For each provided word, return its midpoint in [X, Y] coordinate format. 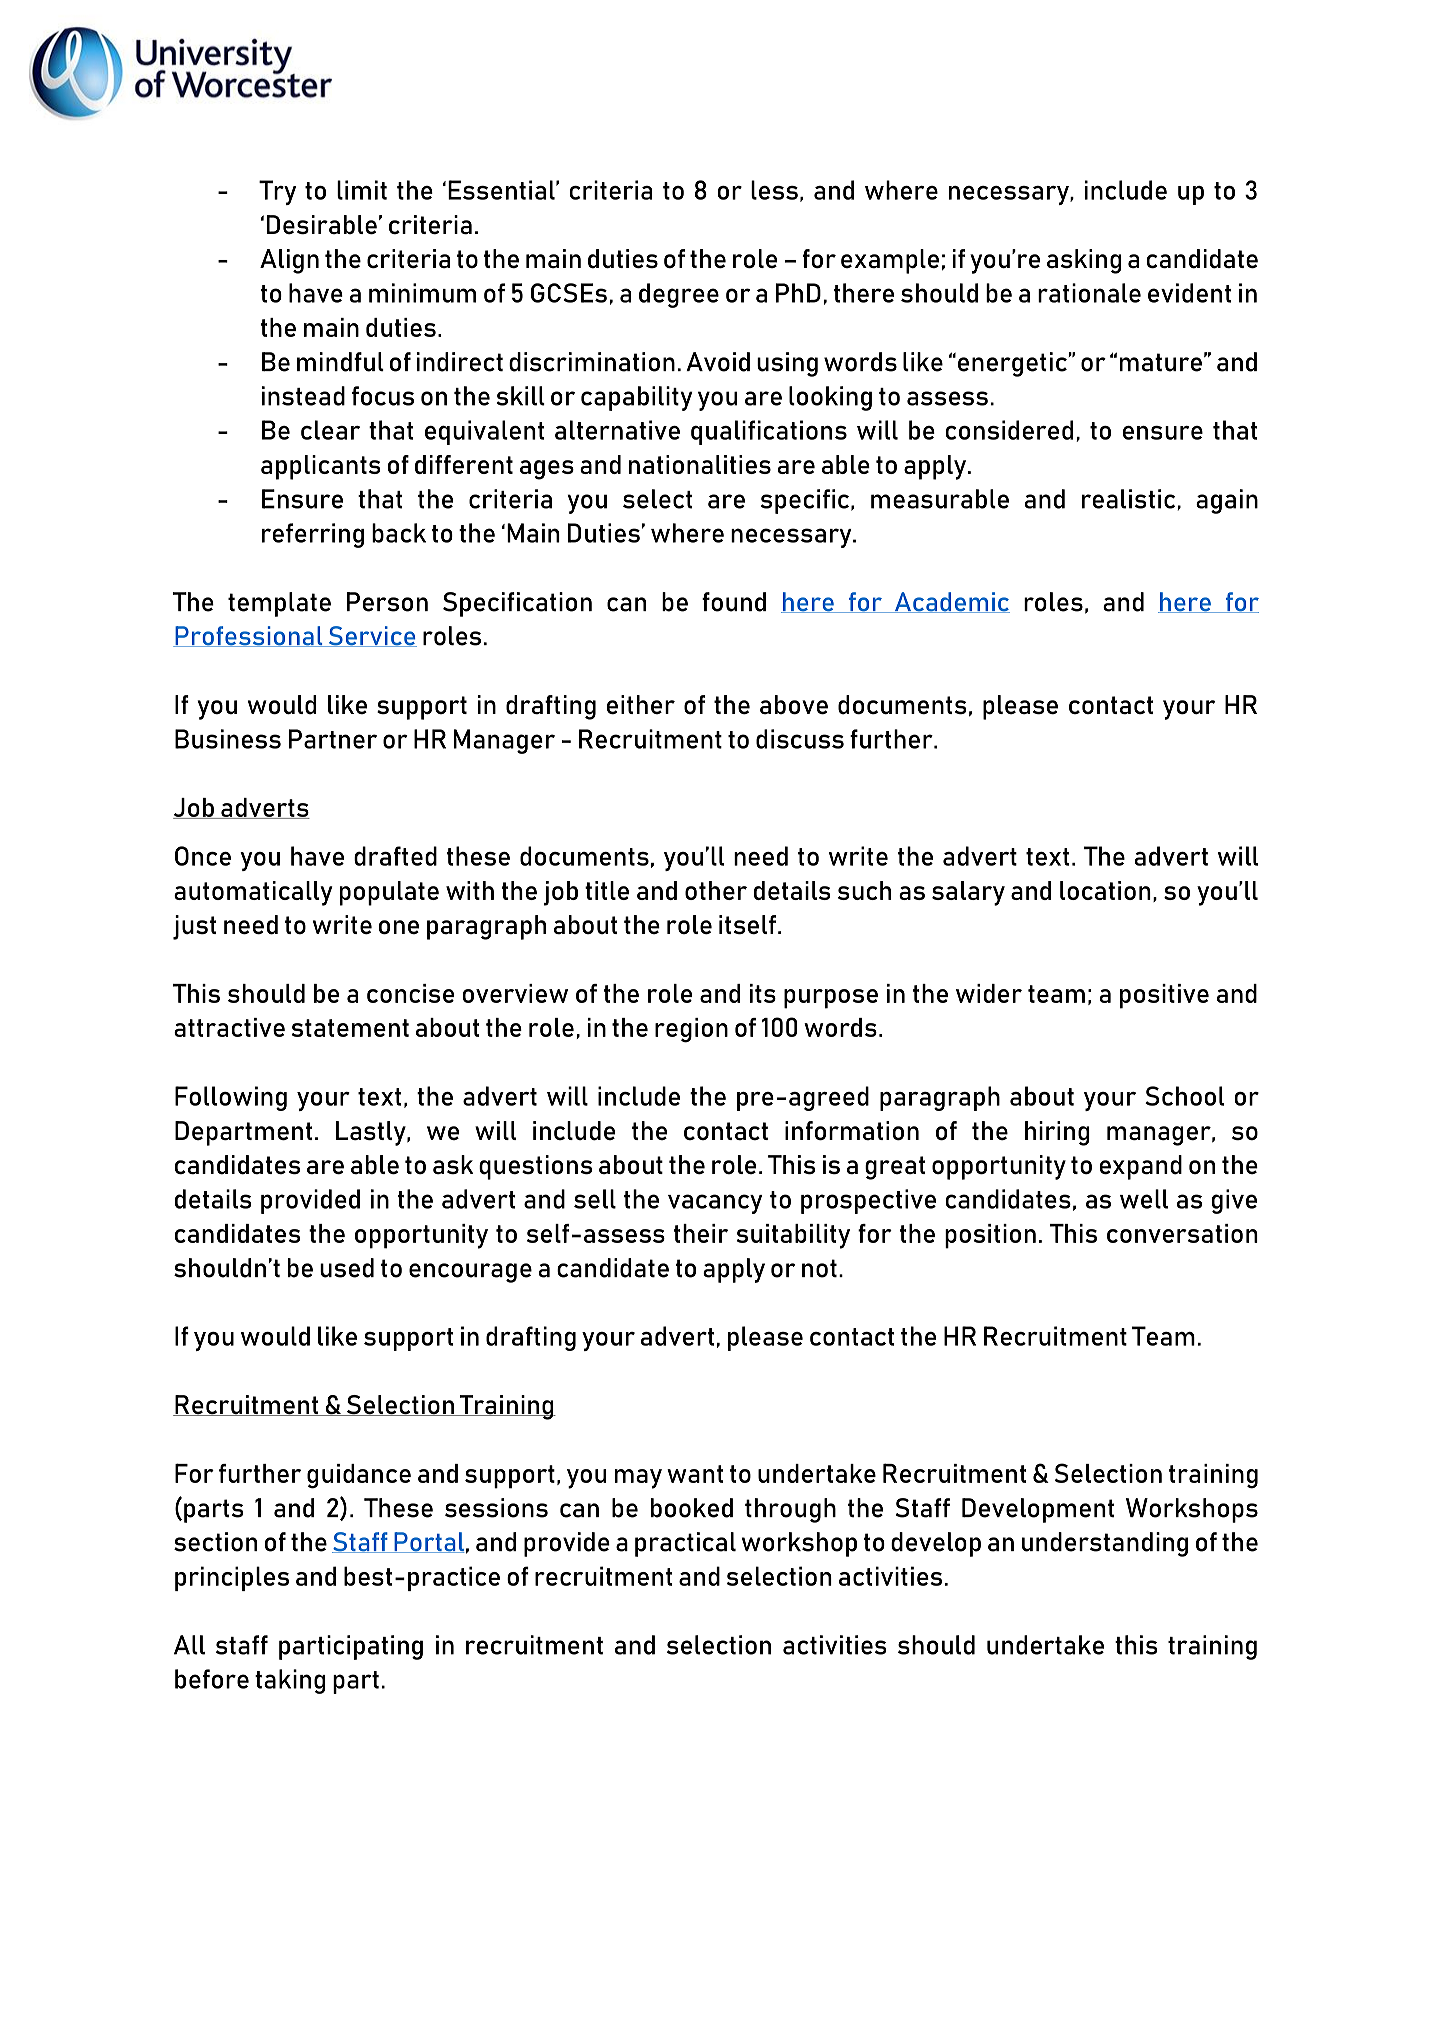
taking [290, 1681]
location [1105, 890]
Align [289, 261]
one [399, 927]
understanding [1105, 1544]
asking [1084, 261]
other [716, 890]
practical [685, 1544]
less [774, 190]
